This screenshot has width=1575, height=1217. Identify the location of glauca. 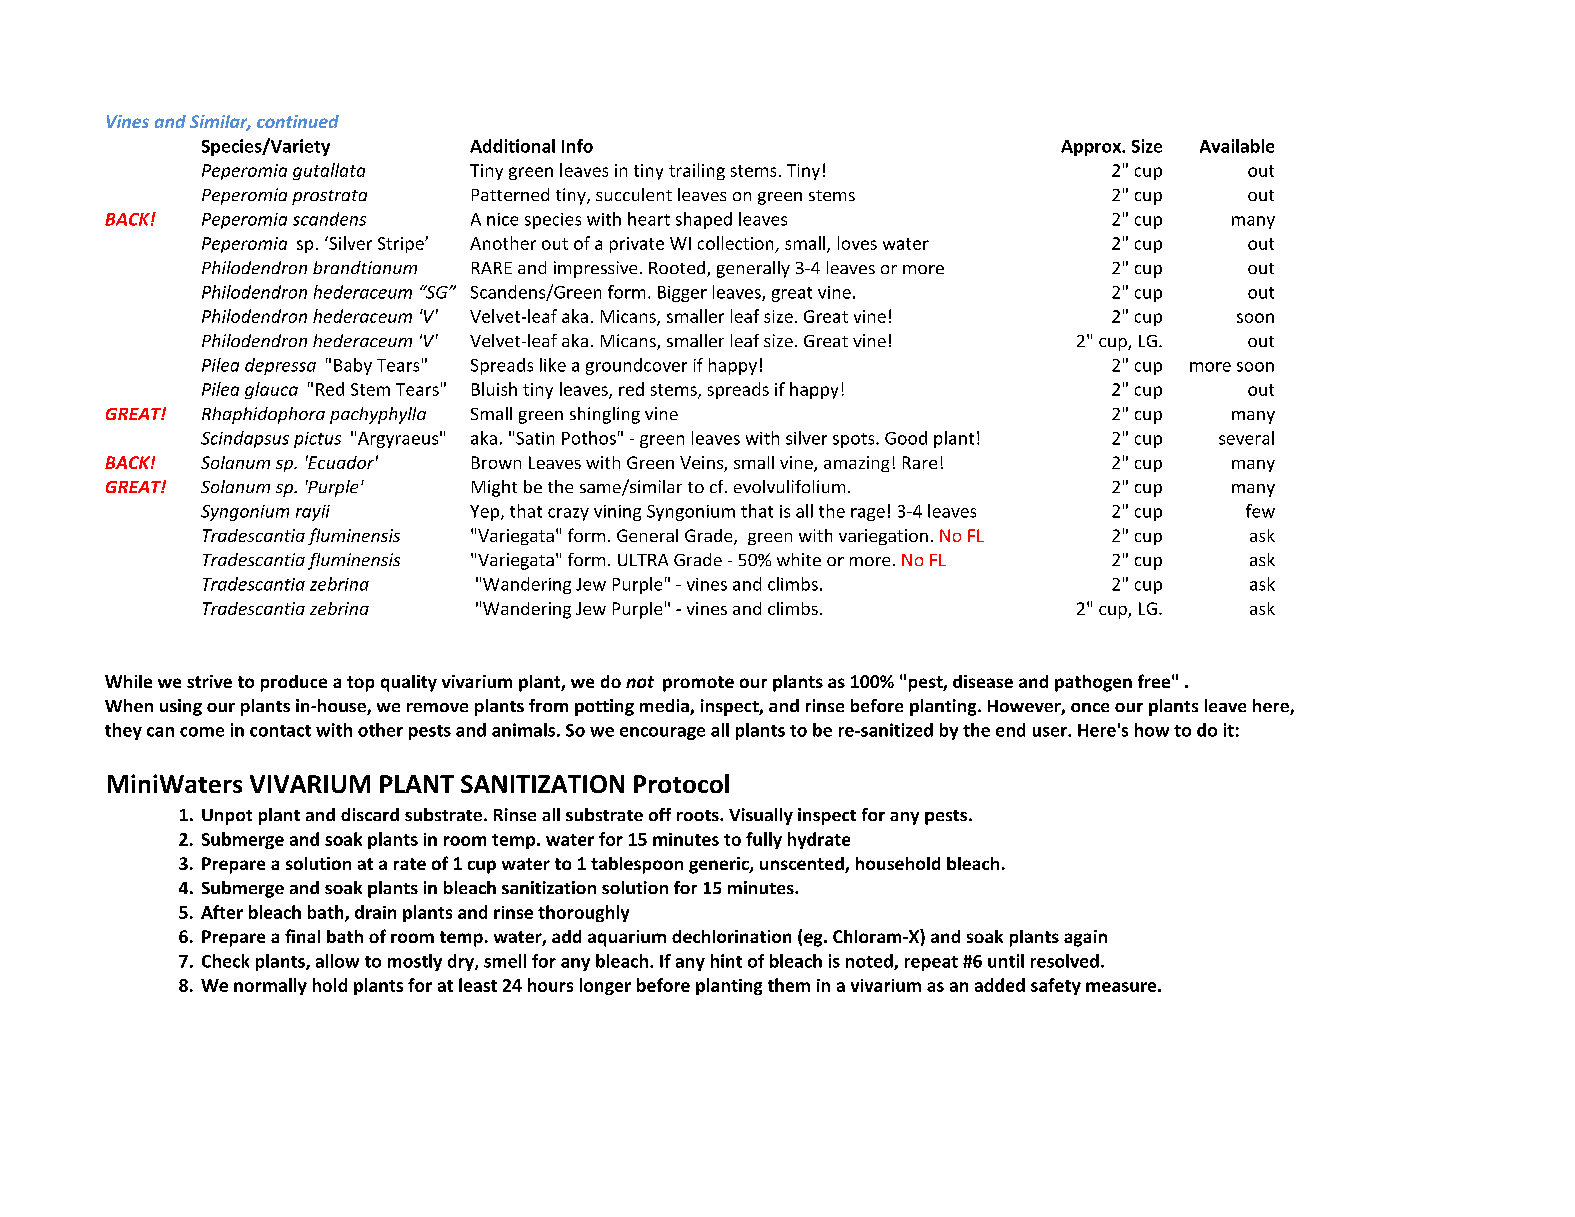
(271, 390).
